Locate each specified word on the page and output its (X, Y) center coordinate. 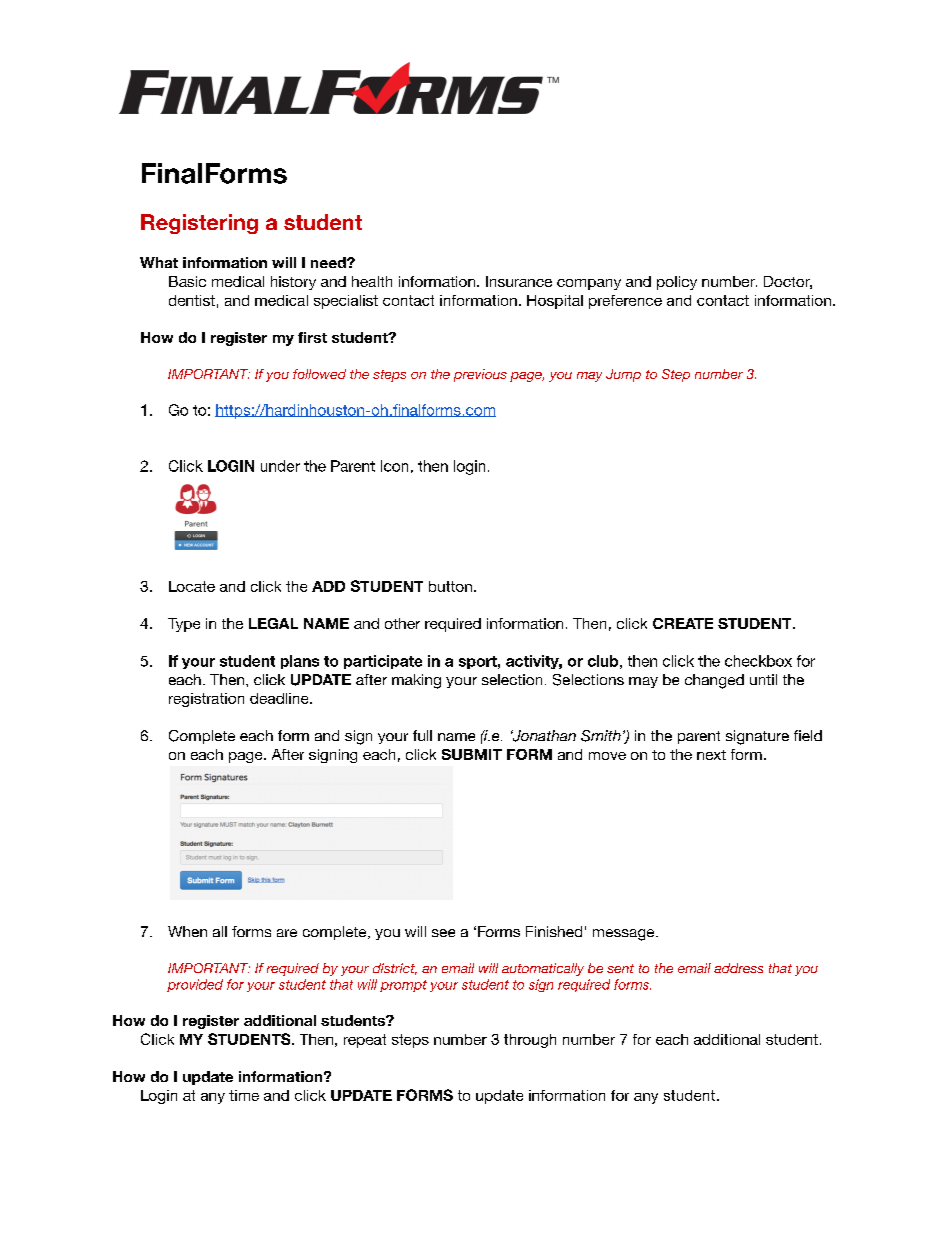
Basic (187, 281)
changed (714, 681)
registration (206, 700)
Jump (623, 375)
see (443, 933)
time (244, 1095)
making (416, 681)
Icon (394, 466)
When (187, 931)
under (280, 466)
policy (677, 283)
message (625, 935)
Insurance (519, 281)
